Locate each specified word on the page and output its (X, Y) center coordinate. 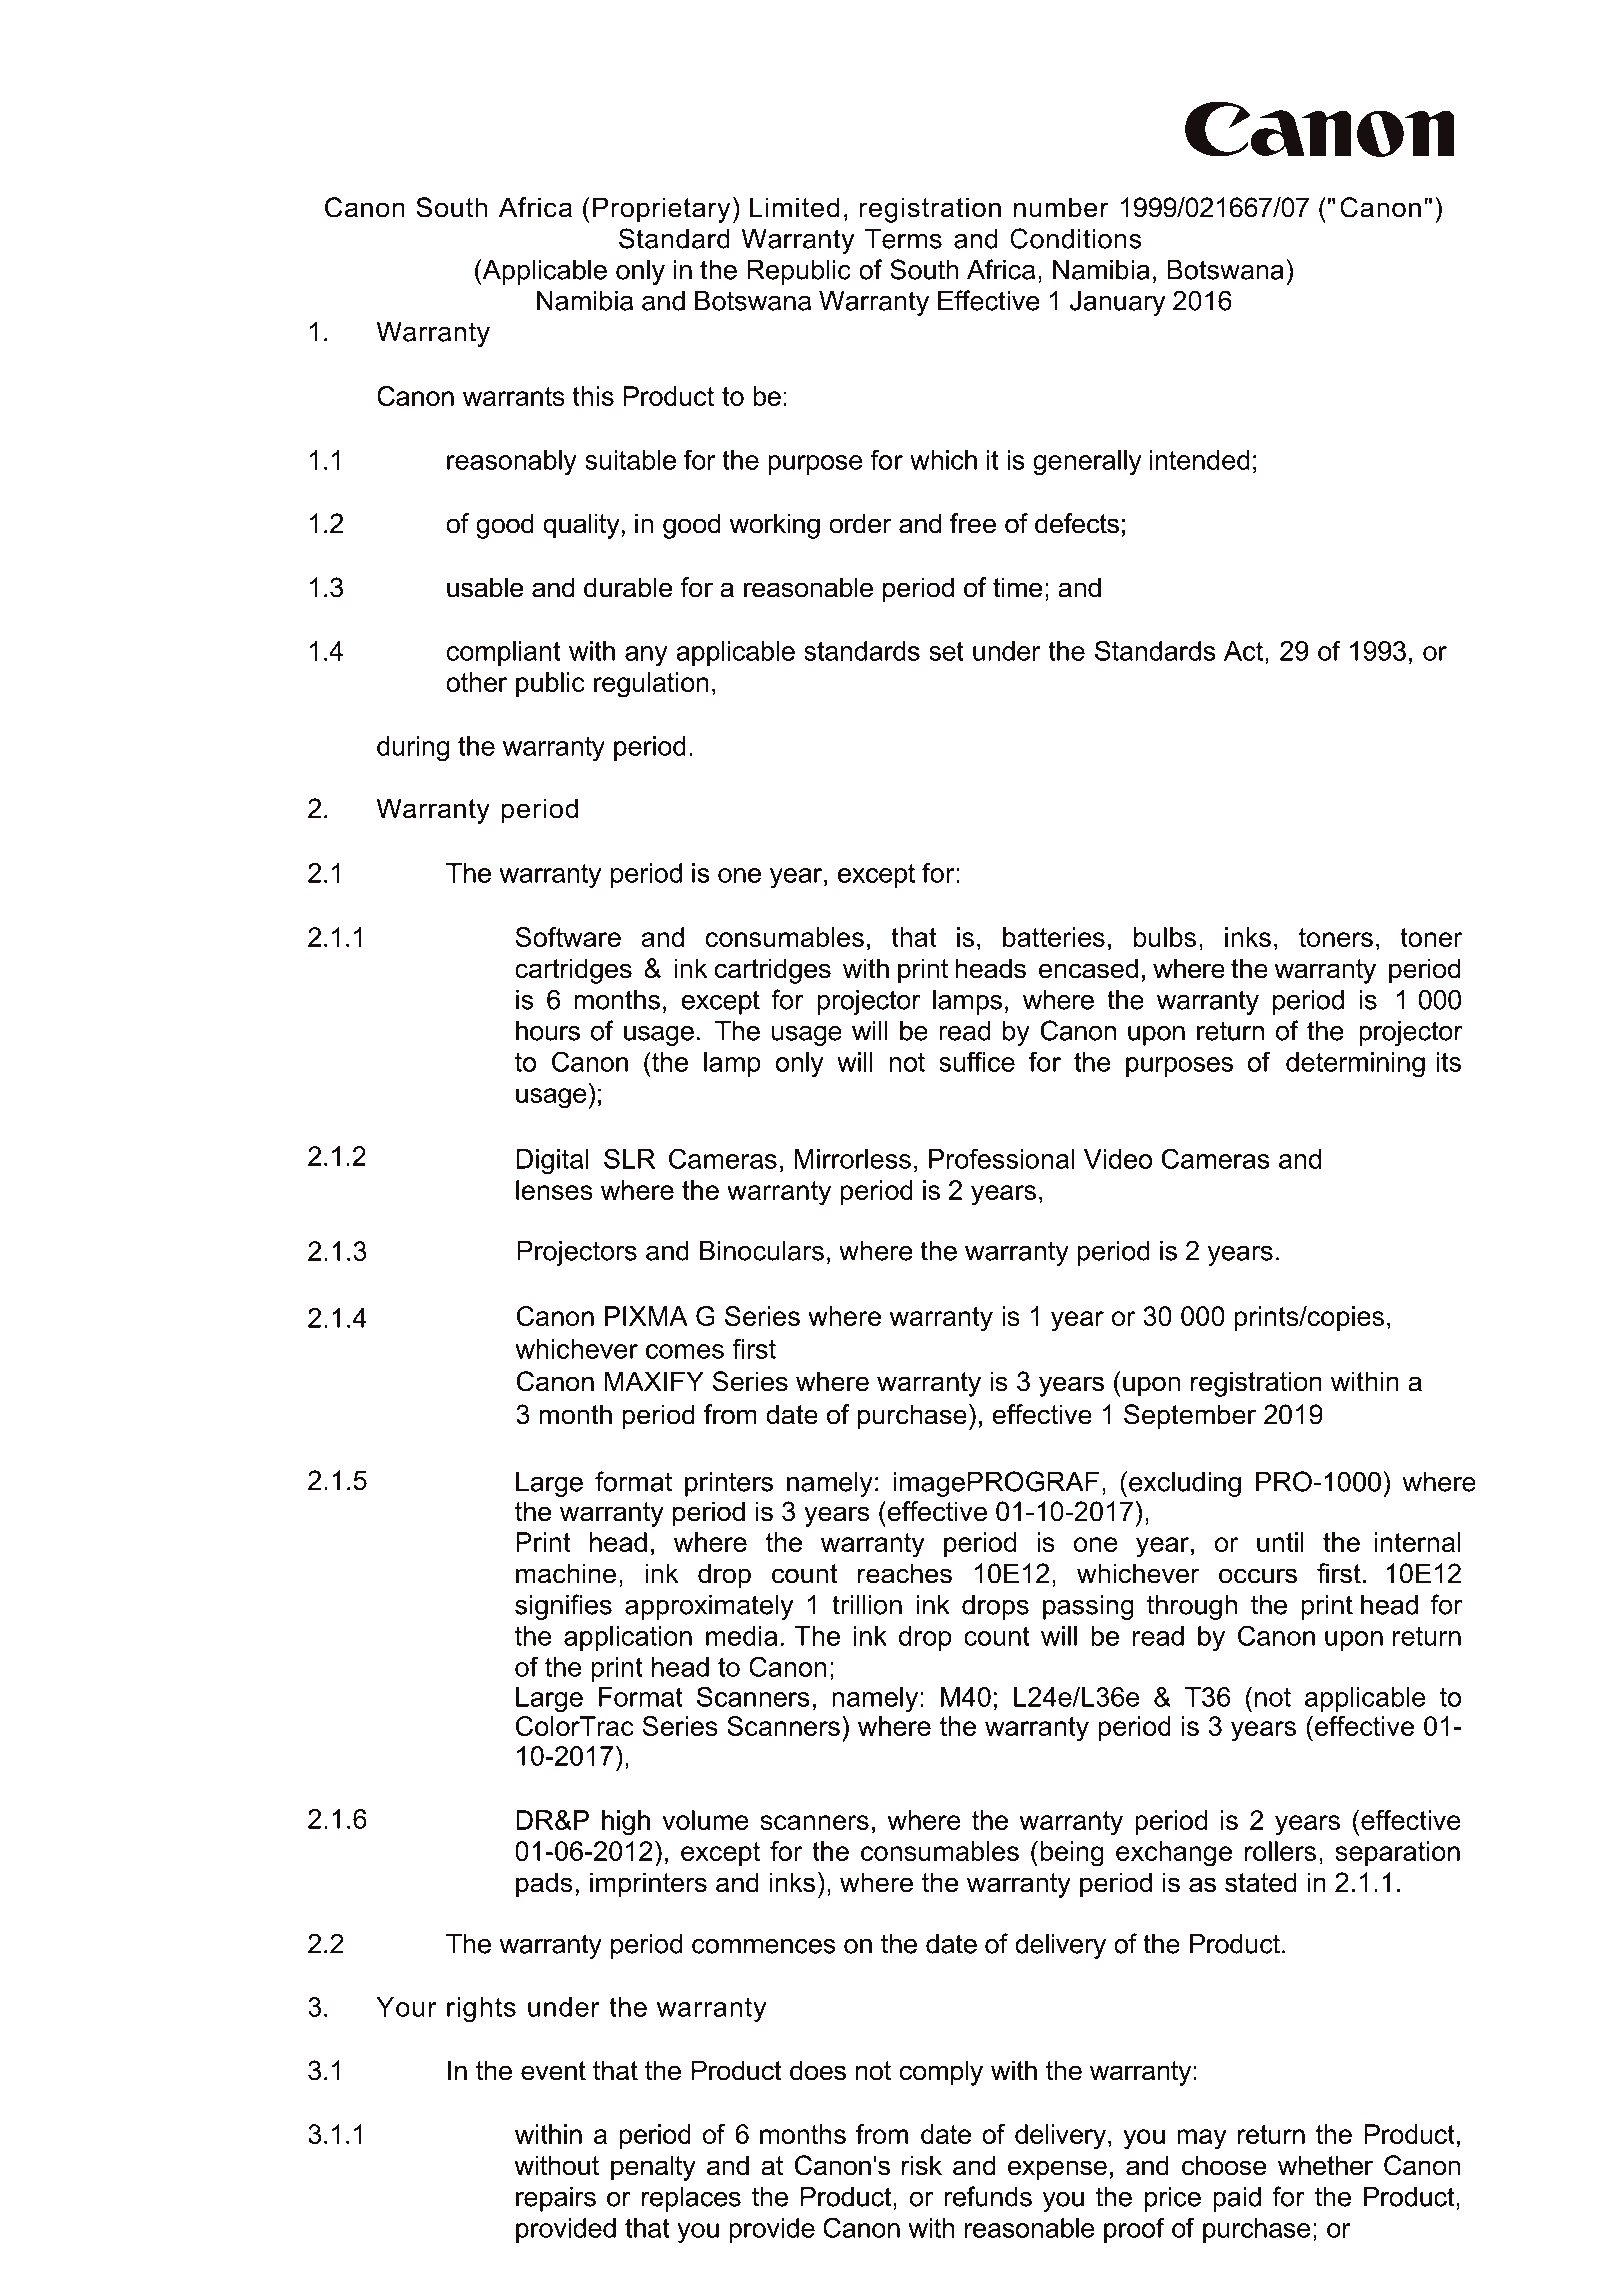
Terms (903, 238)
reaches (905, 1573)
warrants (514, 396)
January (1117, 303)
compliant (503, 653)
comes (685, 1351)
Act (1245, 651)
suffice (977, 1062)
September (1190, 1417)
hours (548, 1030)
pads (544, 1885)
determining (1355, 1064)
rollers (1280, 1851)
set (946, 651)
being (1072, 1854)
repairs (556, 2199)
